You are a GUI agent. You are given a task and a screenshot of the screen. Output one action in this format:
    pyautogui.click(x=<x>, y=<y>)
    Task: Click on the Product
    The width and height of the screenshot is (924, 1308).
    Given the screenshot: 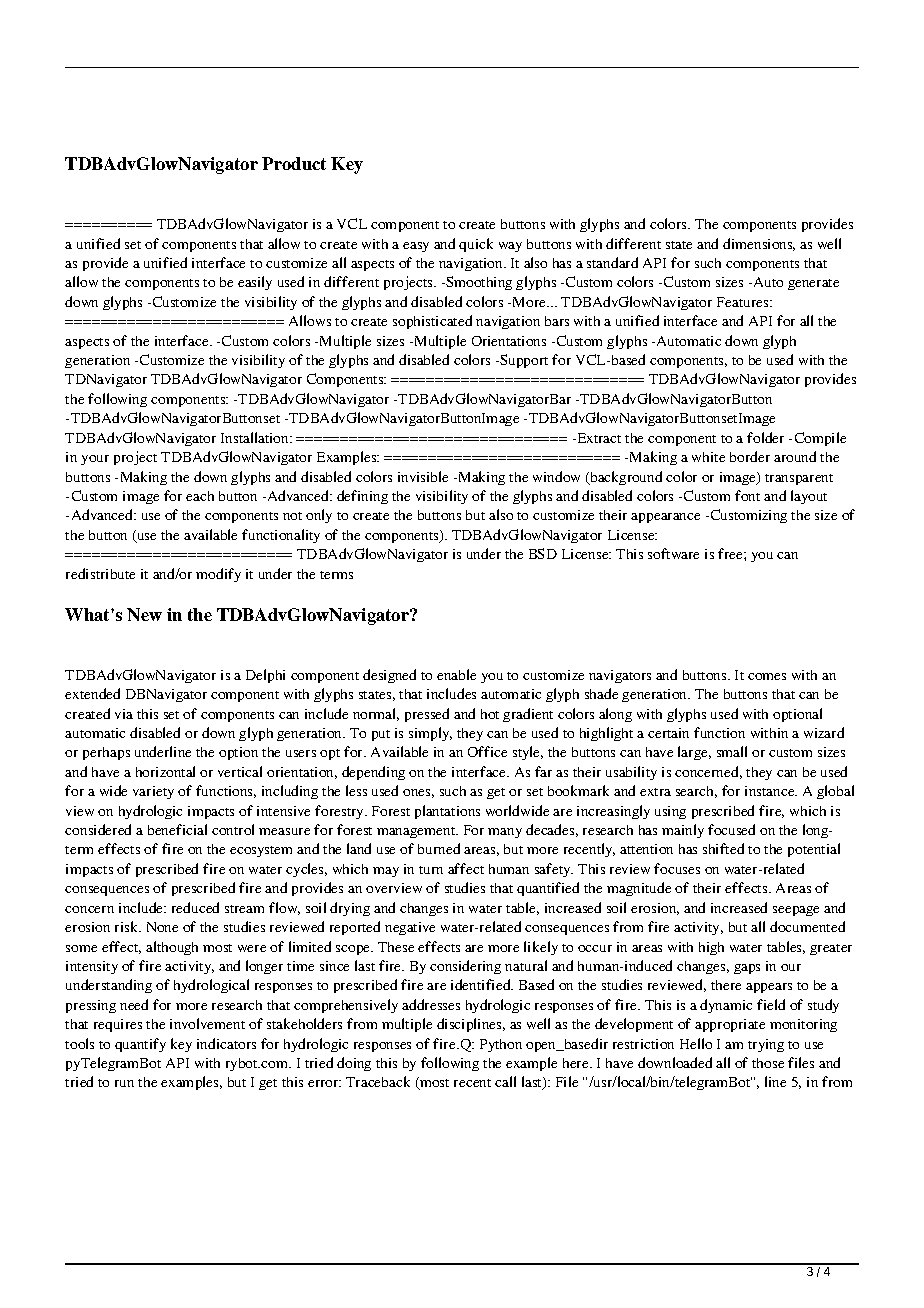 What is the action you would take?
    pyautogui.click(x=294, y=163)
